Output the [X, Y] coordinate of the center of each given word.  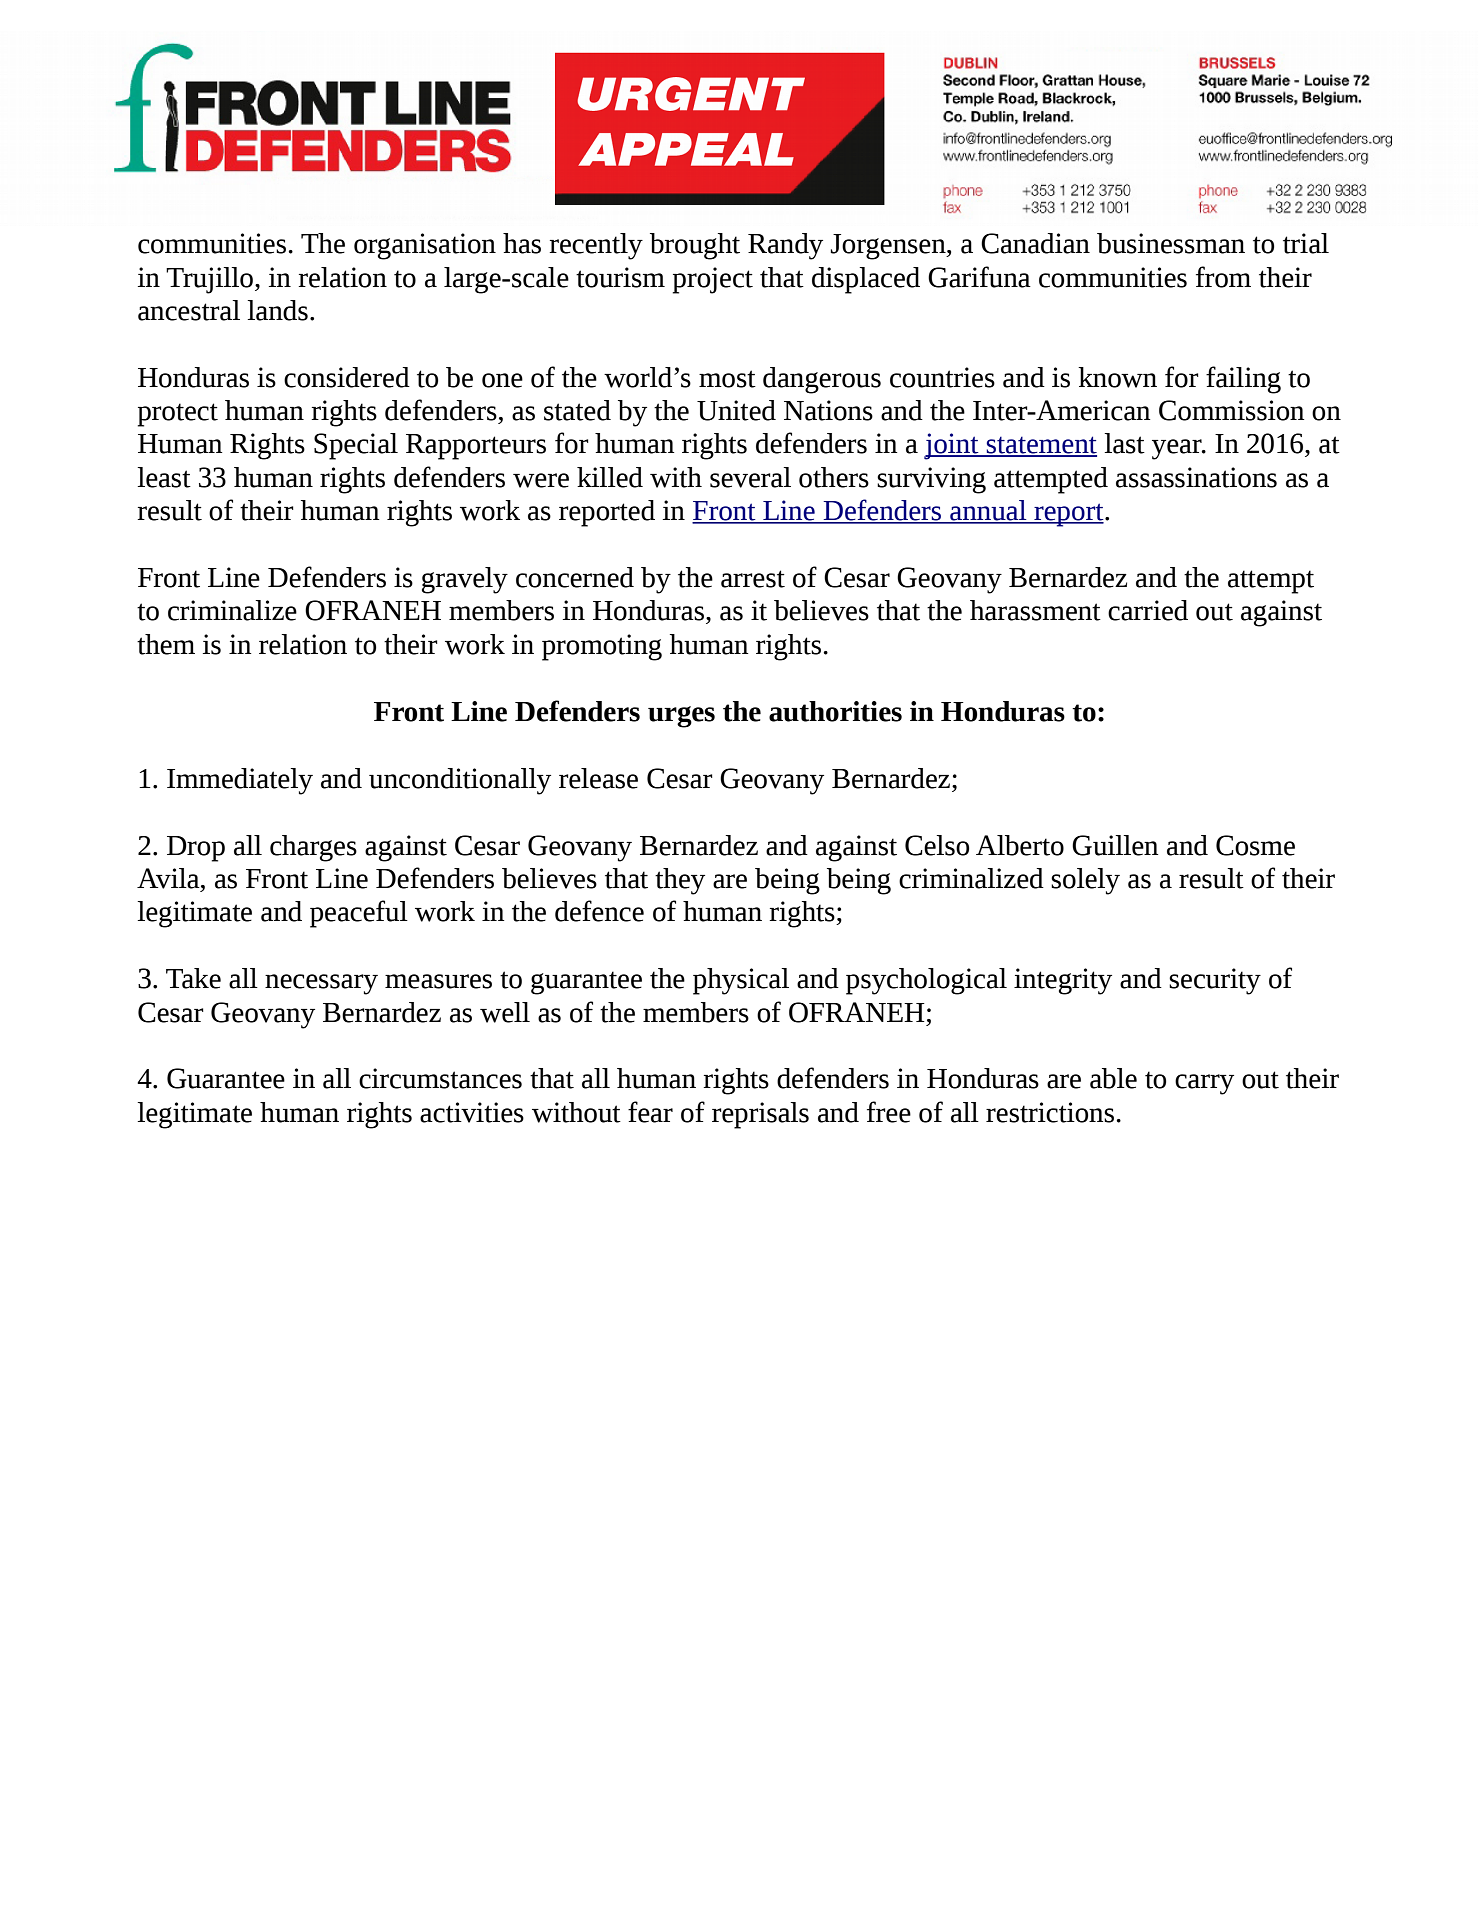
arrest [753, 579]
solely [1085, 881]
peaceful [359, 914]
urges [681, 717]
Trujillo [209, 280]
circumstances [440, 1078]
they [680, 881]
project [713, 280]
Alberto [1020, 845]
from [1223, 277]
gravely [465, 580]
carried [1148, 610]
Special [356, 446]
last [1124, 443]
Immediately [240, 781]
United [736, 410]
